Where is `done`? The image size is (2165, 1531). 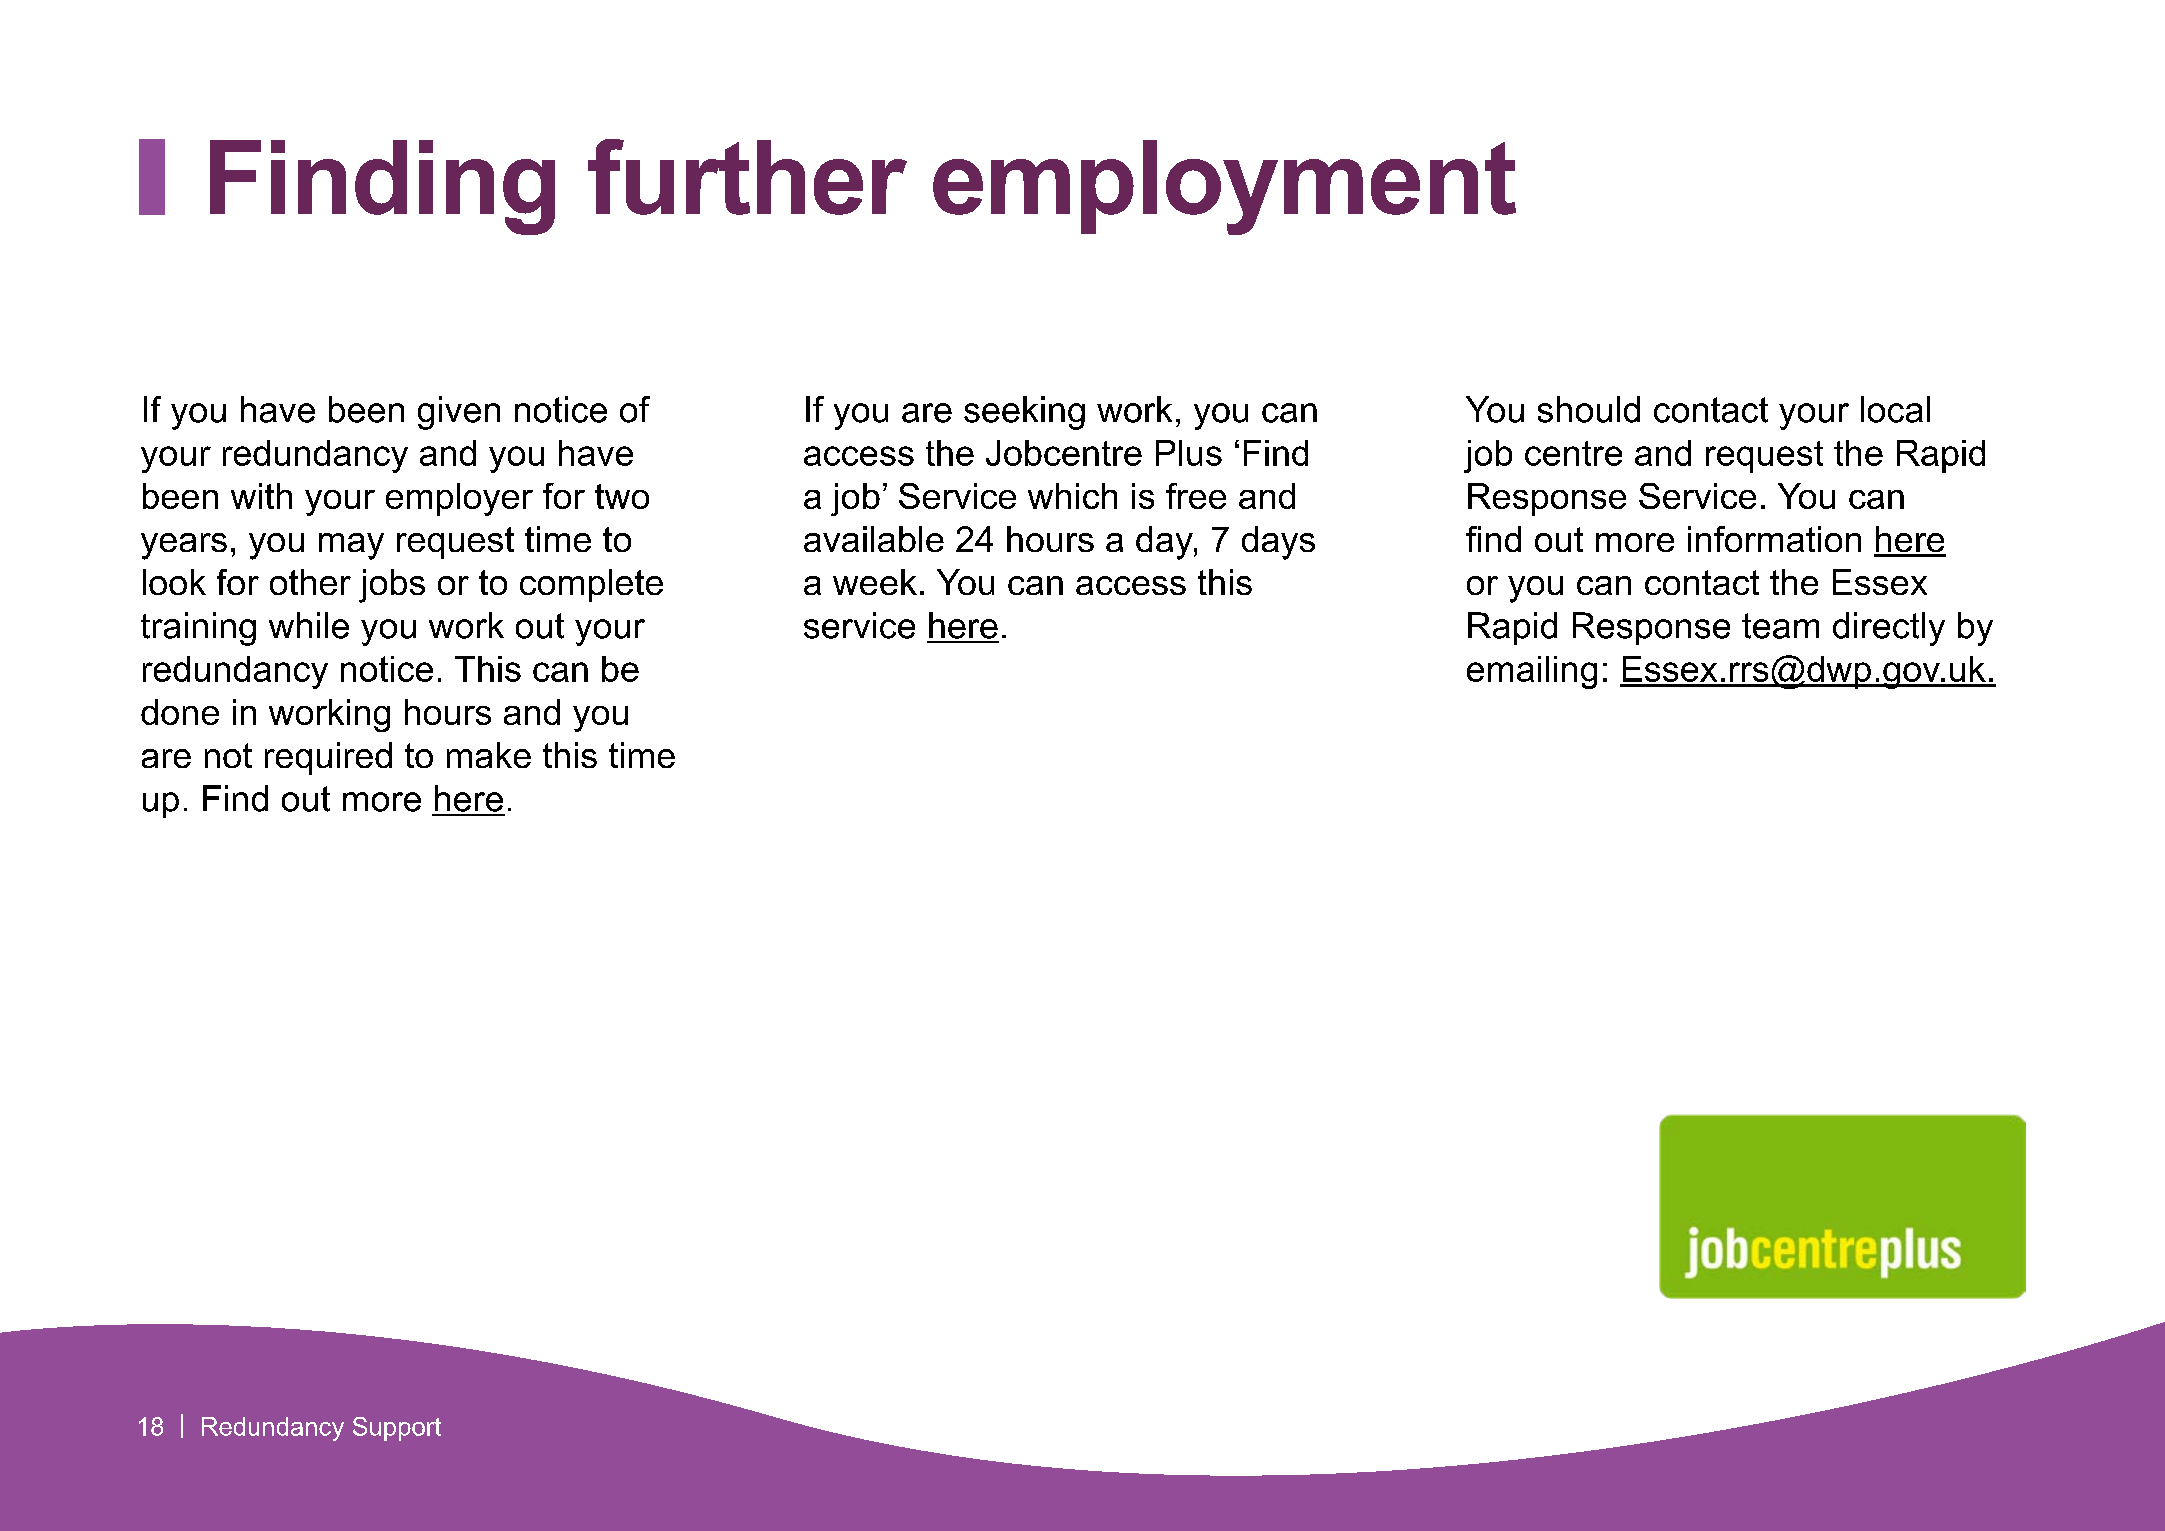
done is located at coordinates (180, 712).
